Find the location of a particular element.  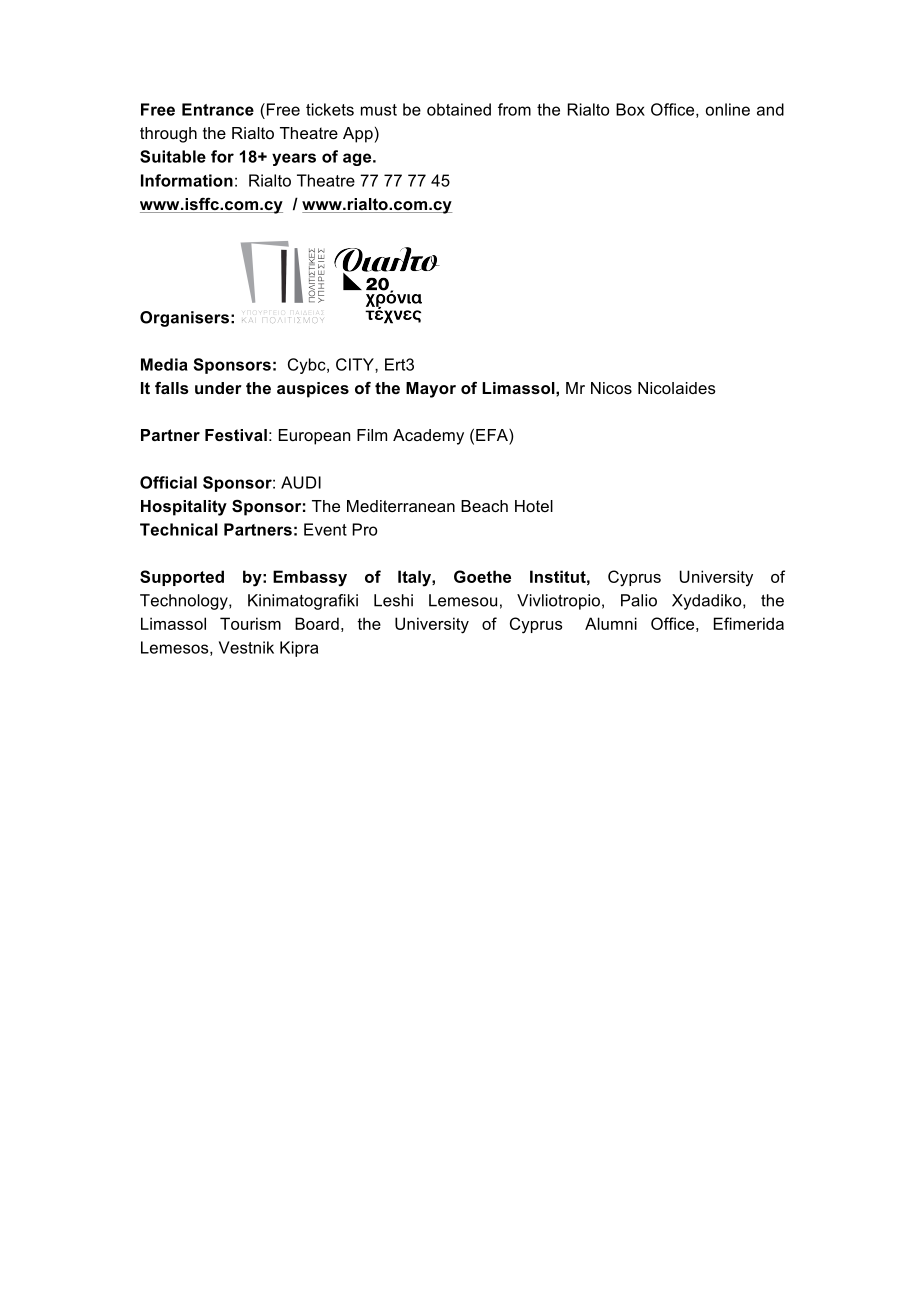

CITY is located at coordinates (356, 364).
